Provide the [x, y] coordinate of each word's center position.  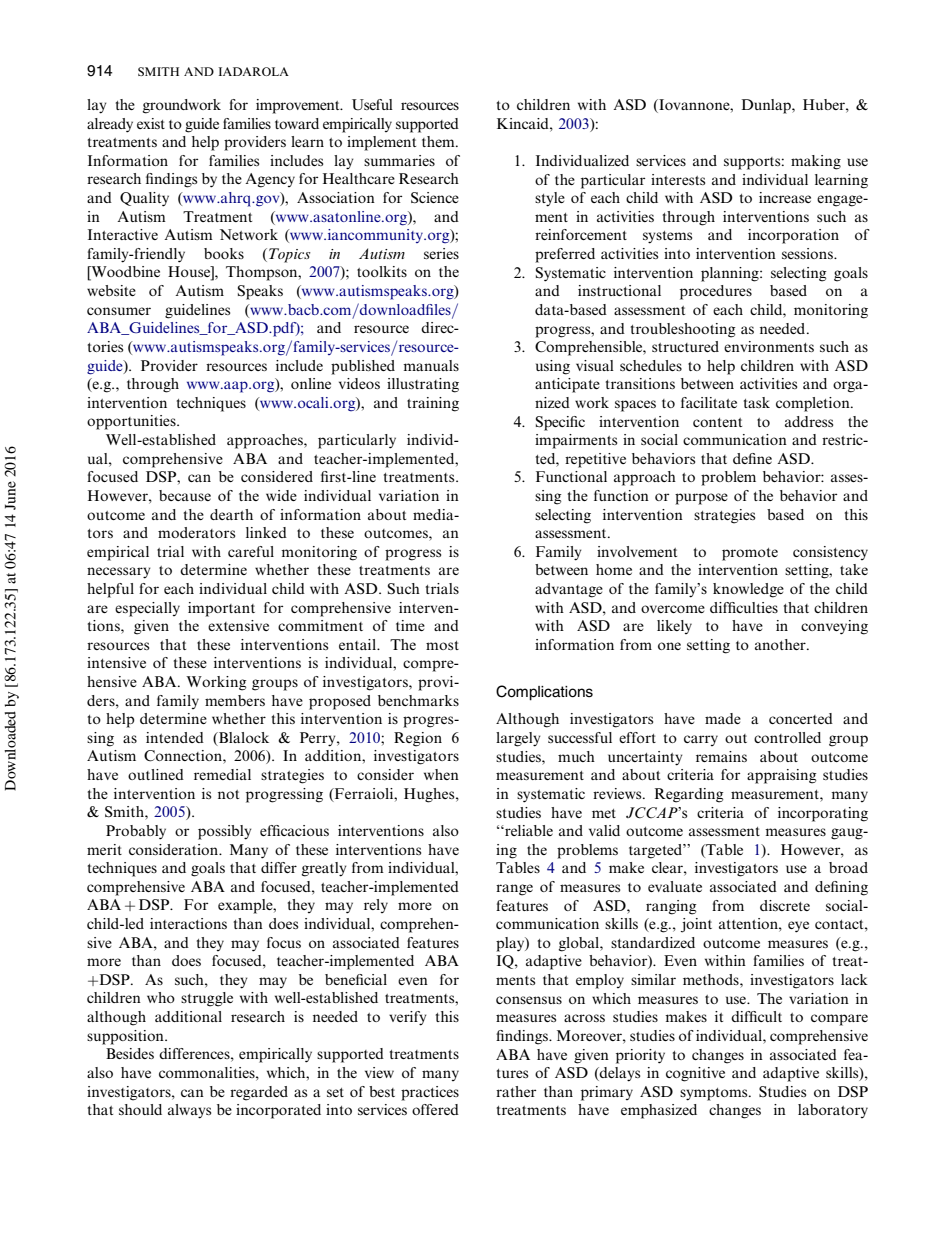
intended [175, 737]
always [189, 1111]
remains [721, 756]
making [816, 162]
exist [151, 123]
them [439, 141]
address [809, 421]
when [441, 774]
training [433, 404]
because [185, 495]
